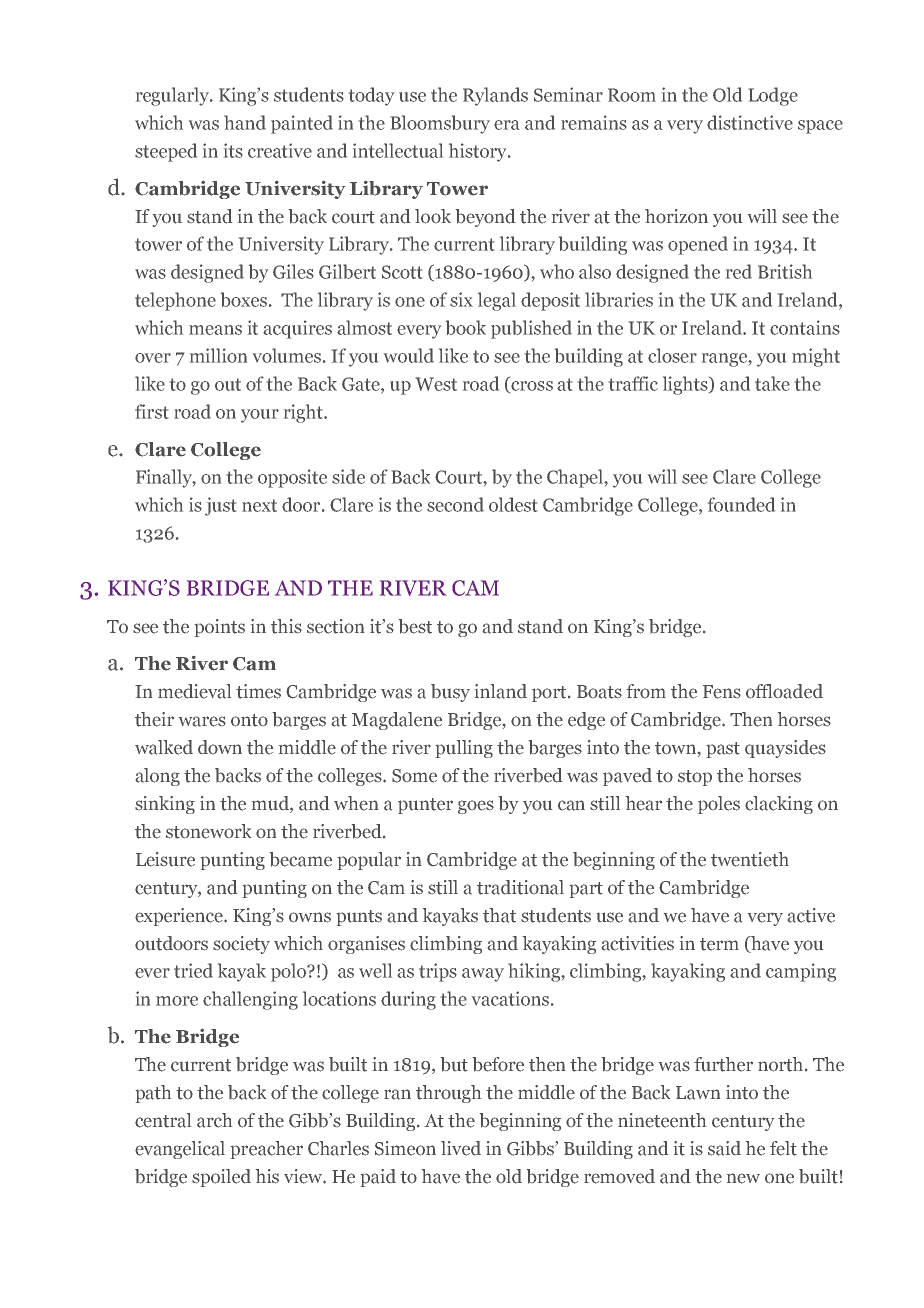 Image resolution: width=924 pixels, height=1308 pixels. Describe the element at coordinates (722, 692) in the image. I see `Fens` at that location.
